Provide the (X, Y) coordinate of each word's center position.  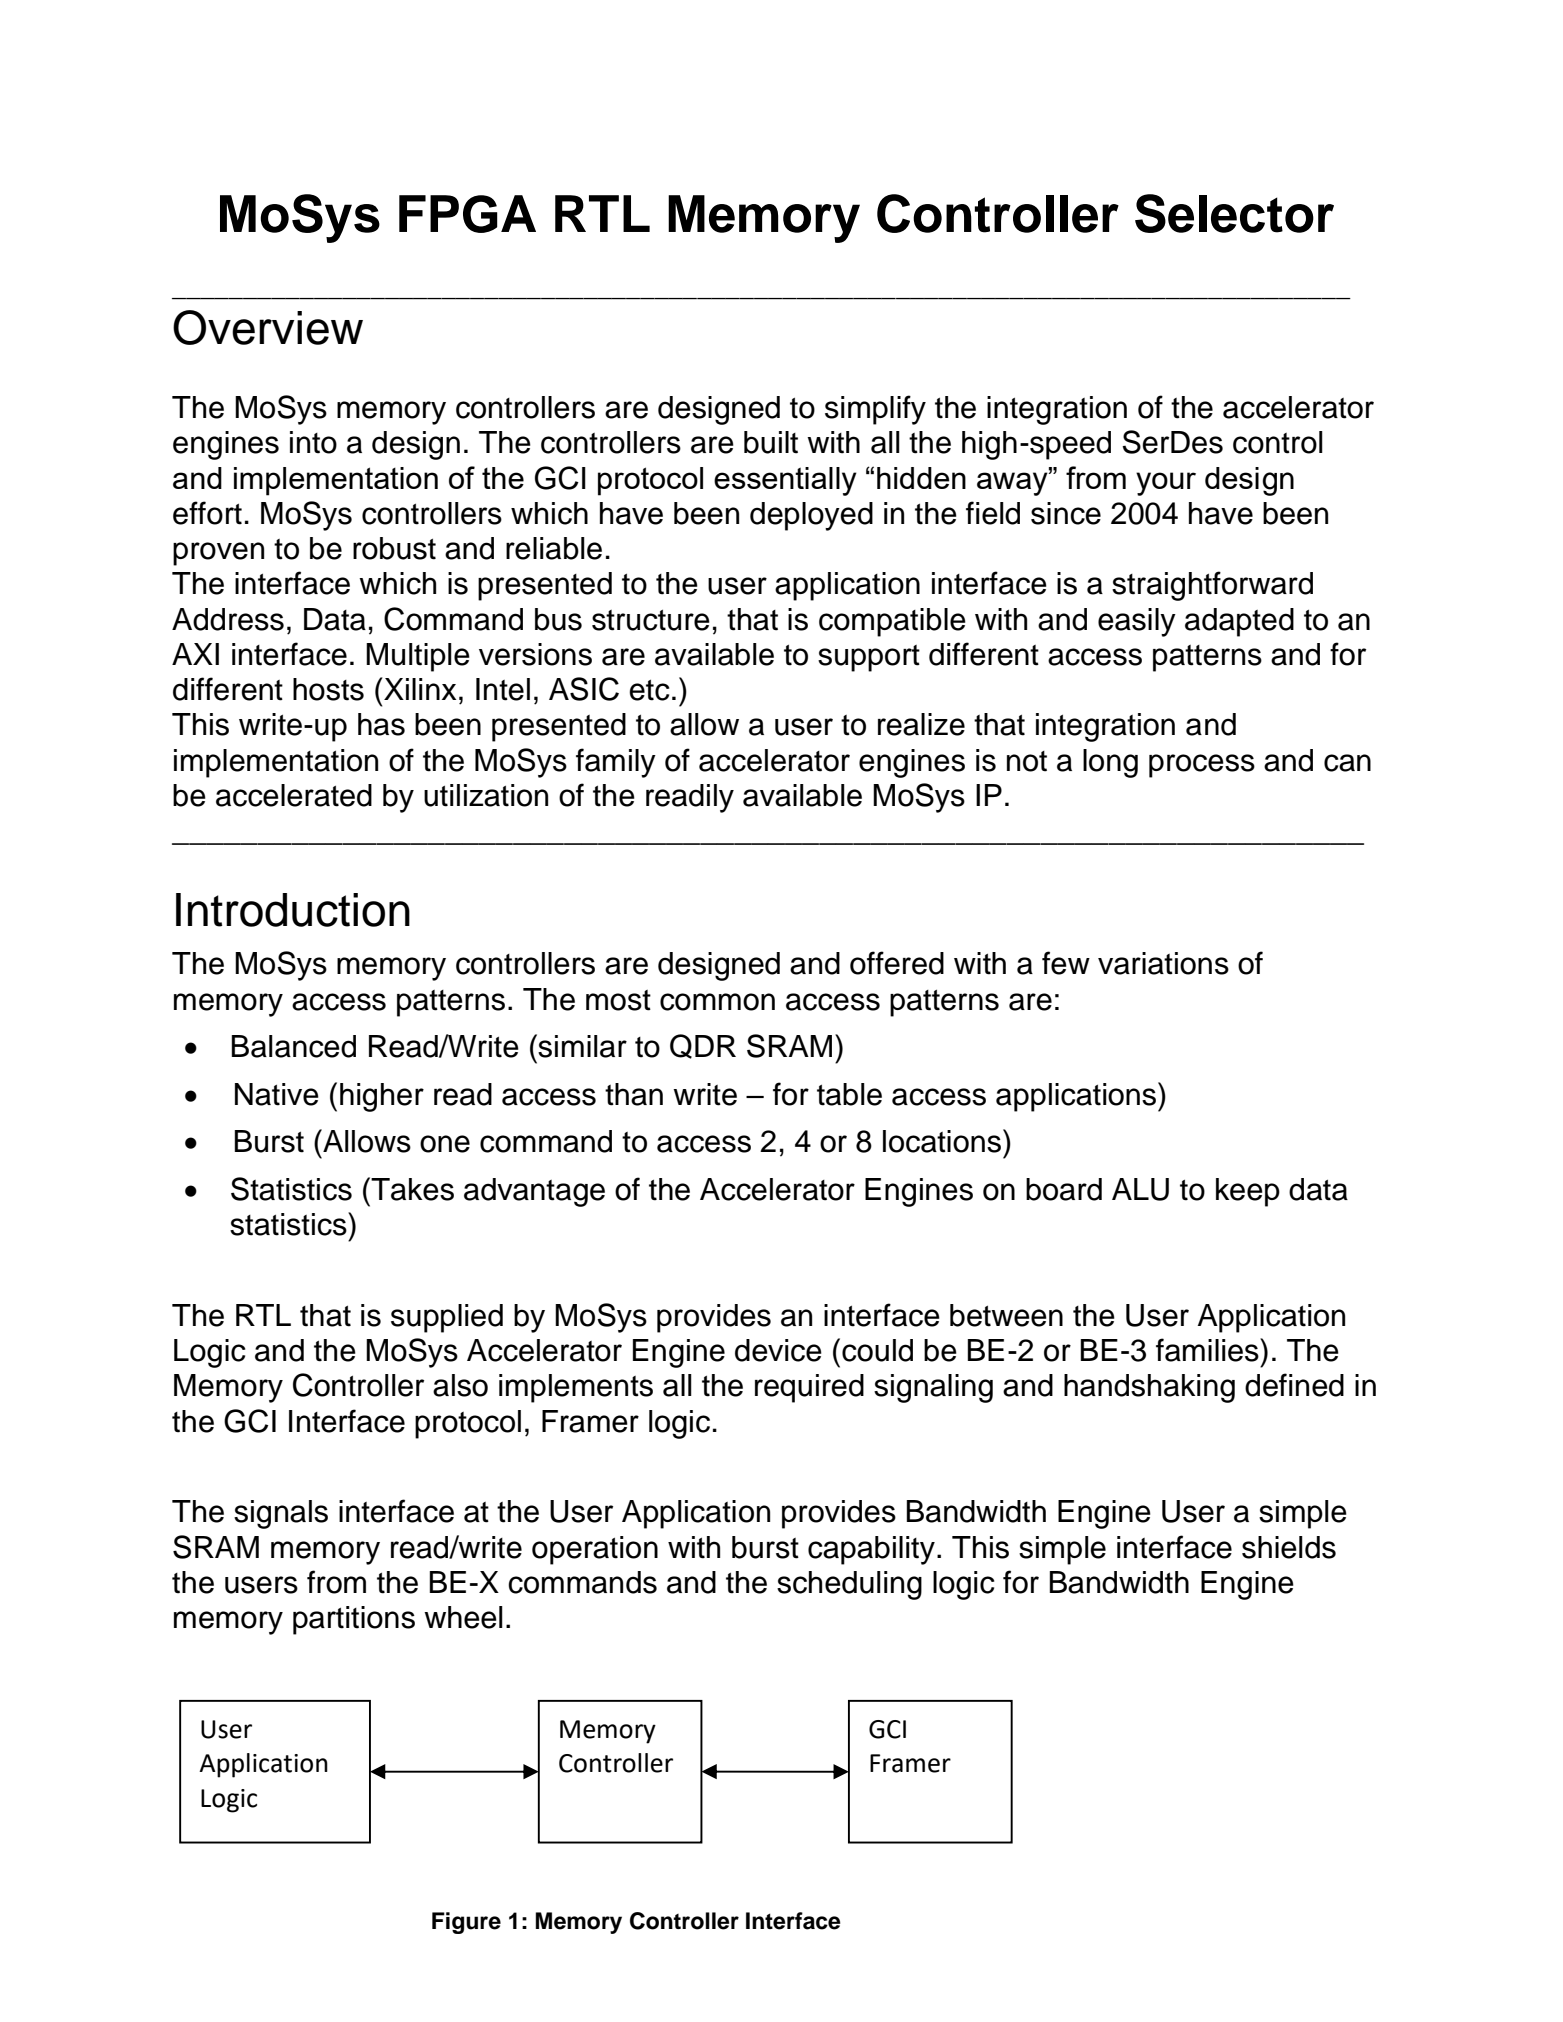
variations (1163, 963)
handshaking (1149, 1388)
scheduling (849, 1585)
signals (281, 1514)
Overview (268, 327)
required (809, 1388)
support (869, 658)
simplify (875, 410)
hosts (328, 689)
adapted (1239, 622)
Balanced (294, 1046)
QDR (703, 1046)
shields (1289, 1547)
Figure (466, 1923)
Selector (1234, 213)
